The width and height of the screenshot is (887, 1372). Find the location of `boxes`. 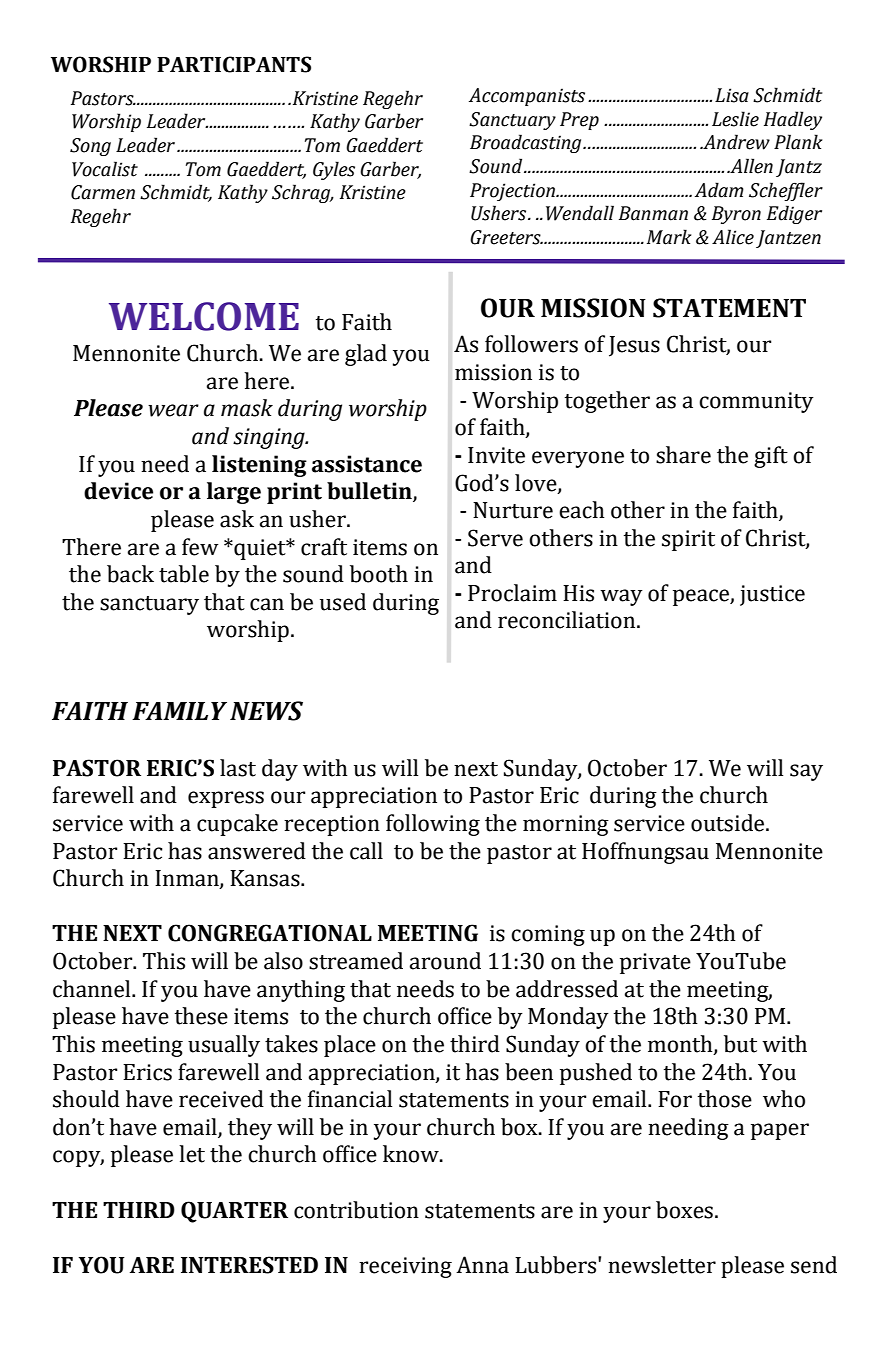

boxes is located at coordinates (684, 1210).
